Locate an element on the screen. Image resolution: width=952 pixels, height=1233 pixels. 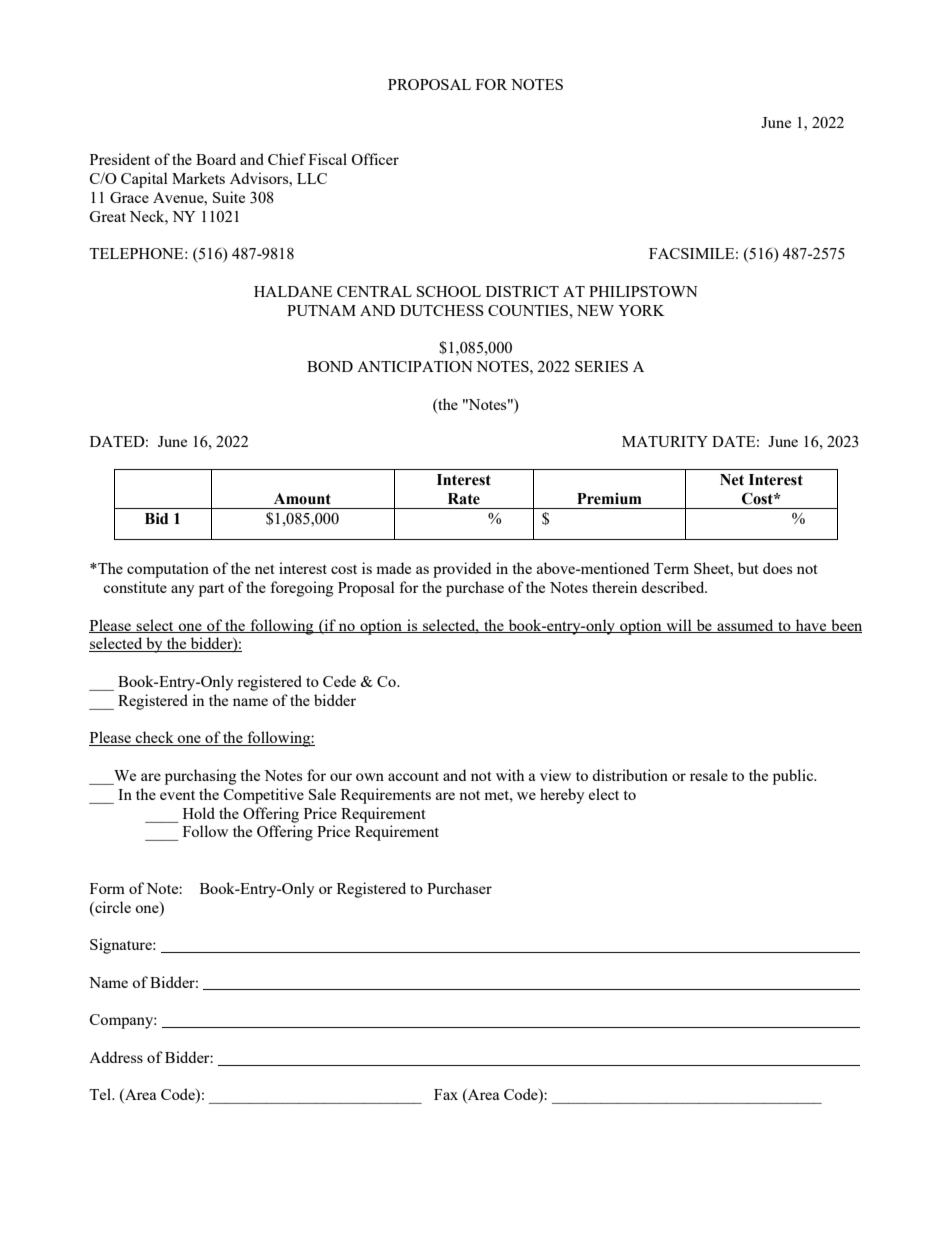
assumed is located at coordinates (745, 626).
